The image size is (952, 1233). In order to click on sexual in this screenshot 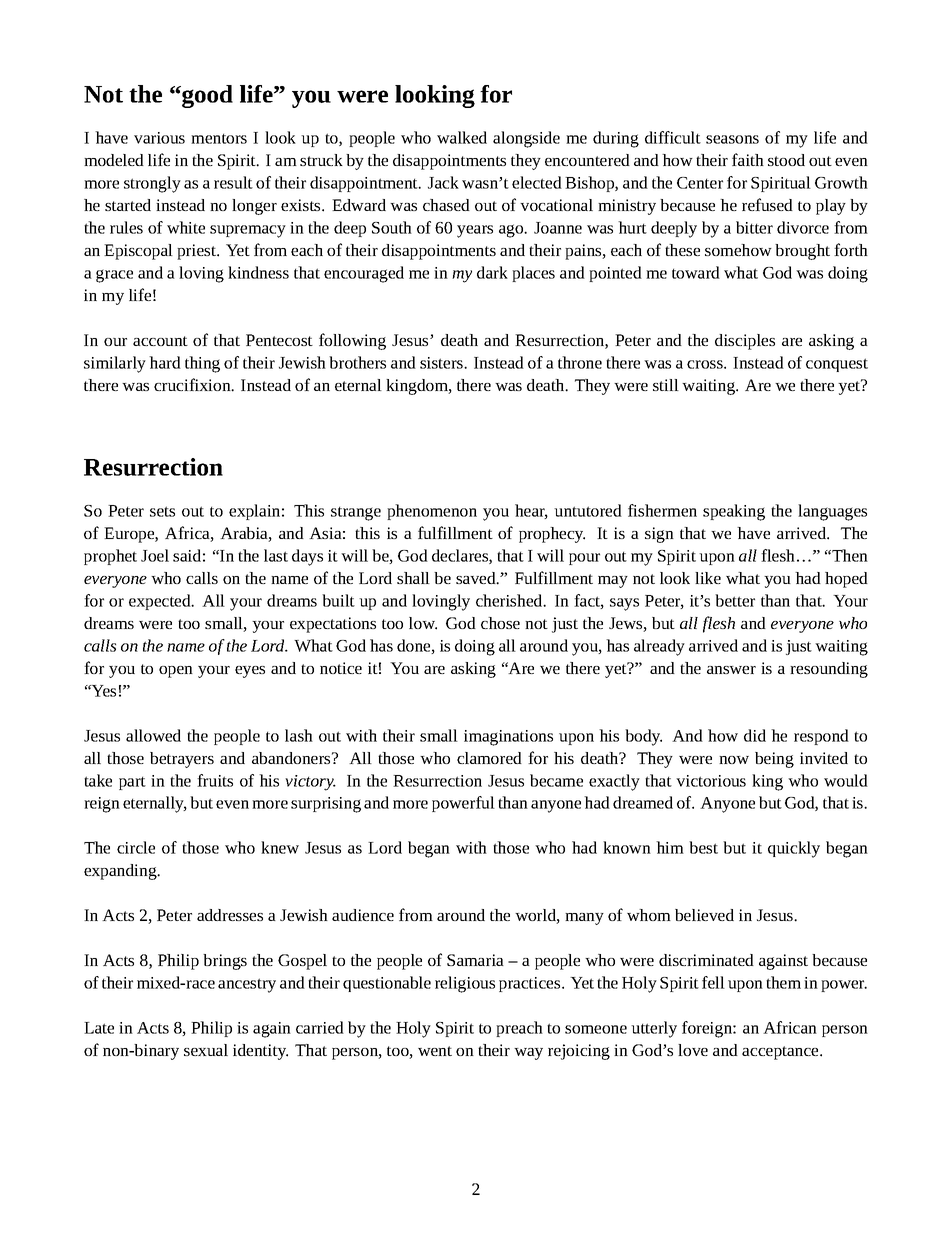, I will do `click(206, 1050)`.
